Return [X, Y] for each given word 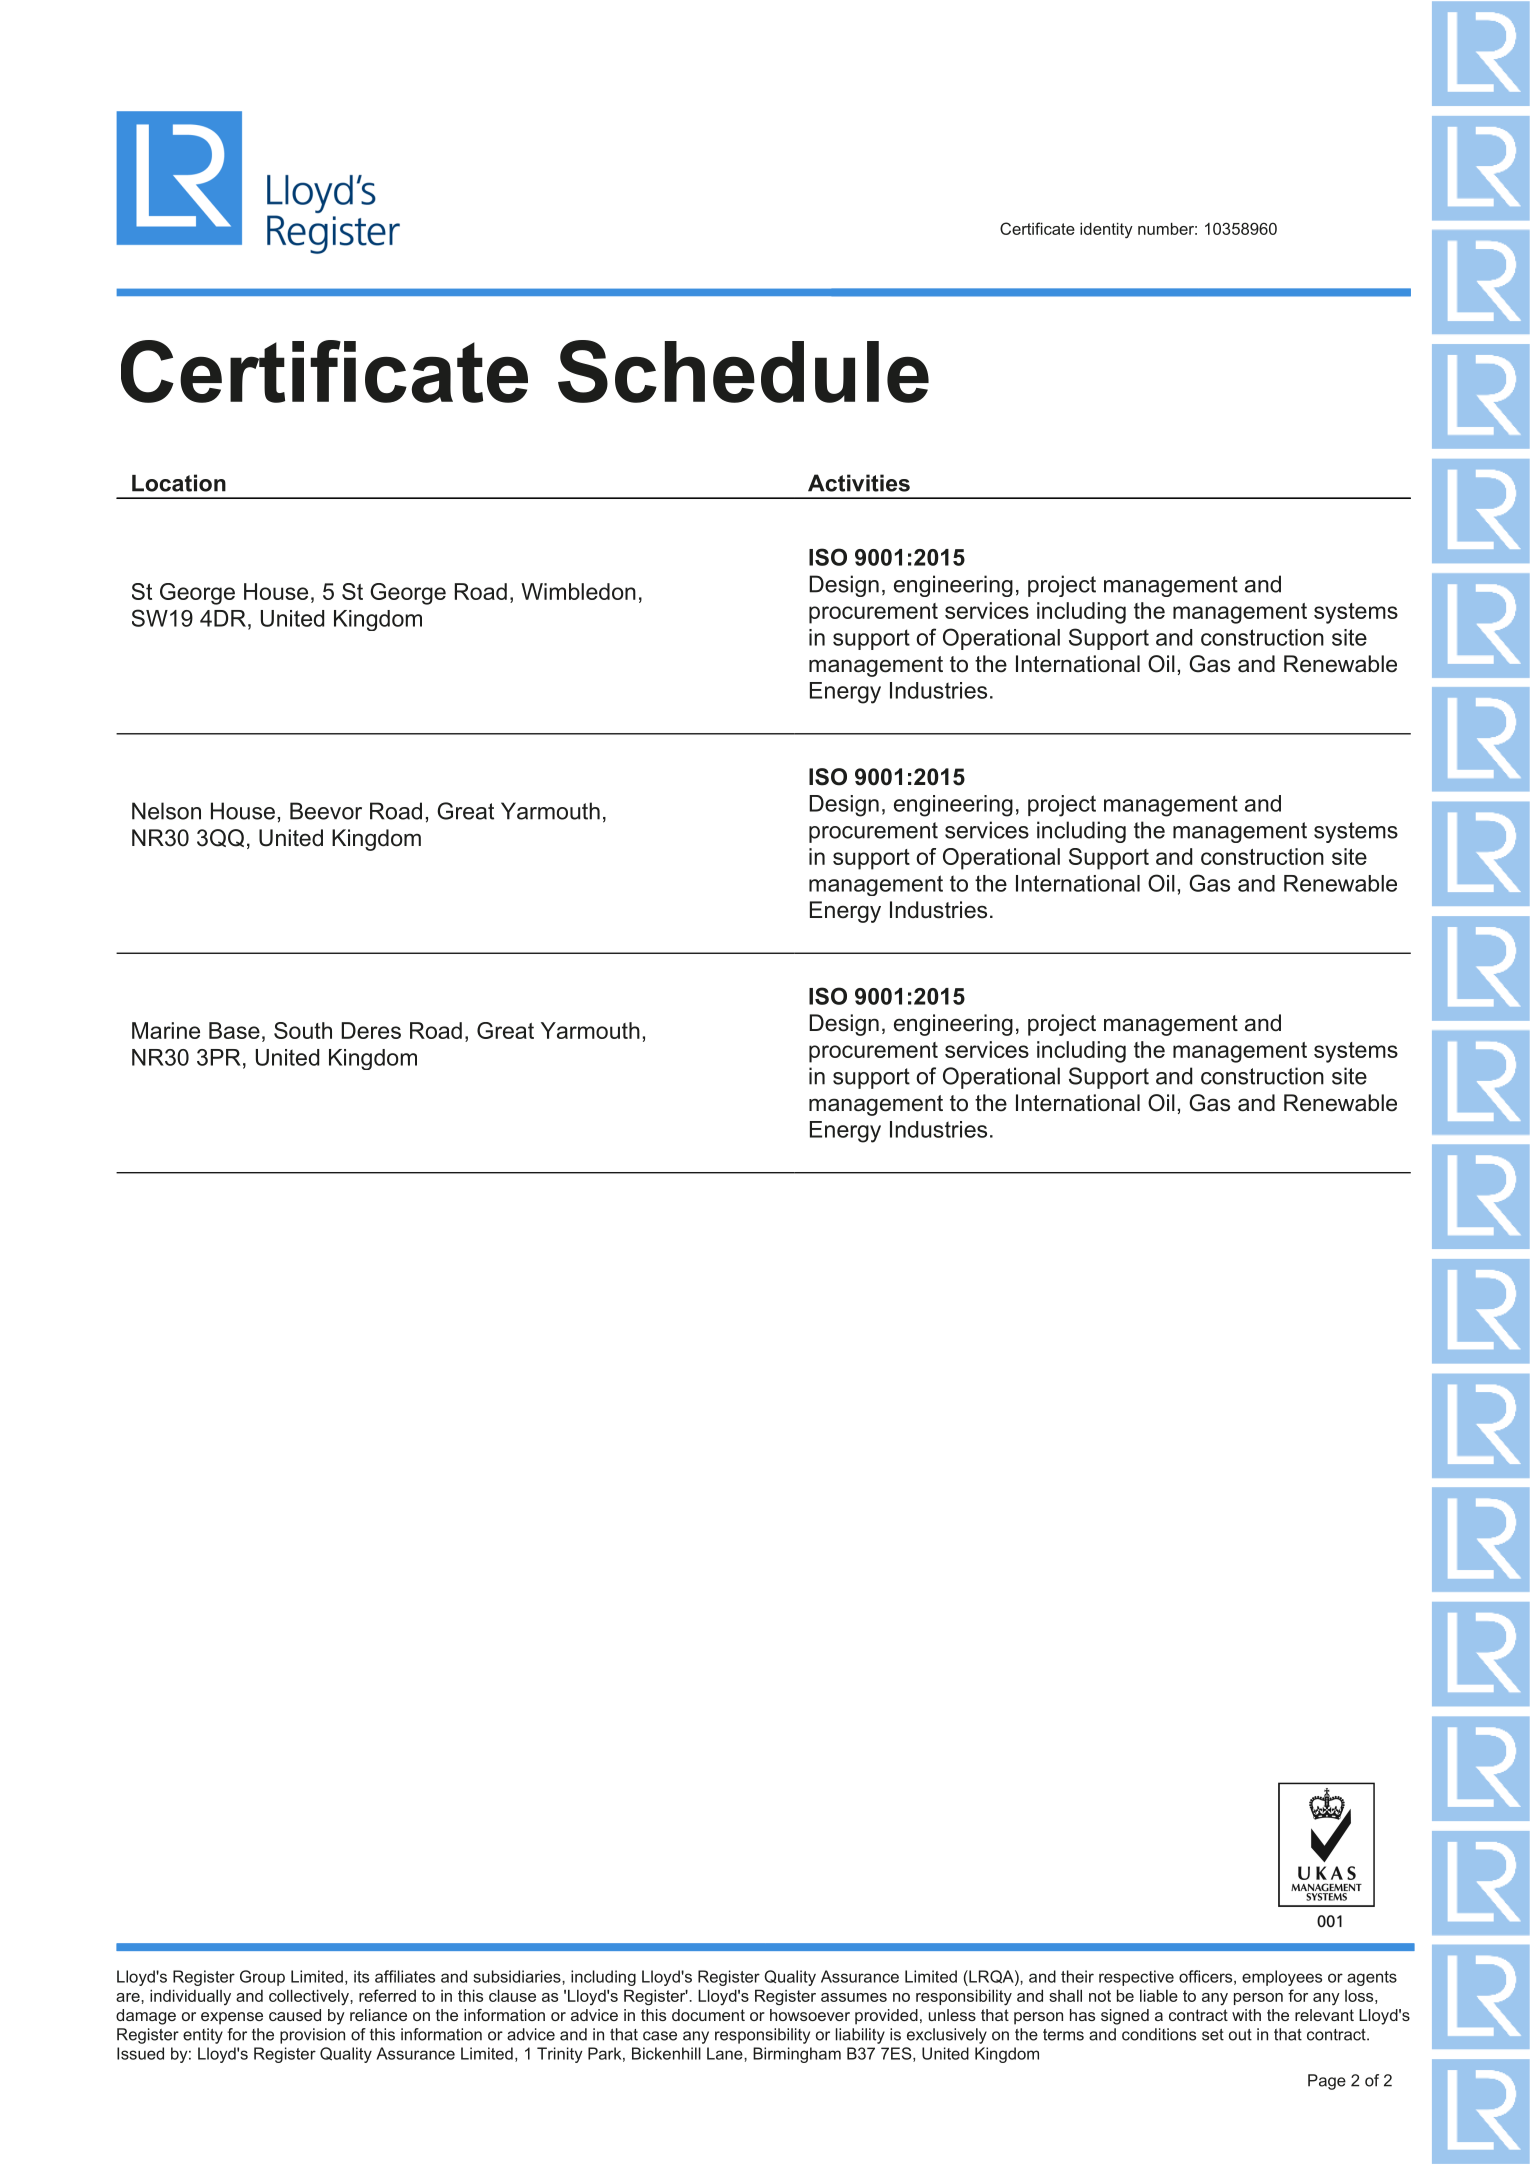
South [303, 1030]
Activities [859, 483]
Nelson [166, 811]
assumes [854, 1997]
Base [234, 1030]
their [1077, 1976]
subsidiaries [518, 1976]
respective [1136, 1978]
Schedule [743, 371]
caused [295, 2015]
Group [262, 1978]
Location [179, 483]
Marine [166, 1030]
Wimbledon [578, 591]
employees [1282, 1978]
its [361, 1976]
